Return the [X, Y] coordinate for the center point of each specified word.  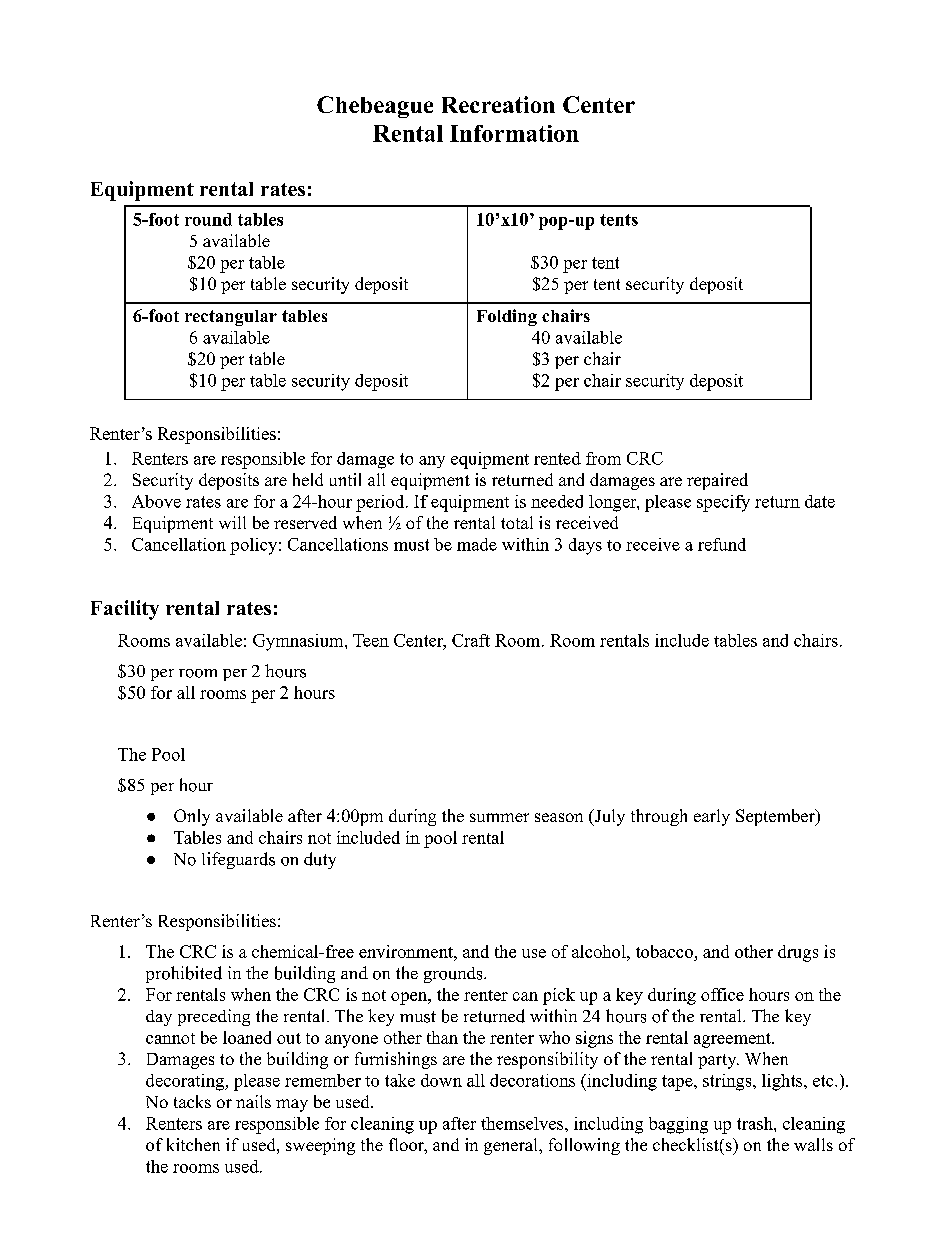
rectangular [231, 318]
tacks [192, 1101]
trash [756, 1123]
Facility [125, 610]
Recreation [498, 104]
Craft [471, 640]
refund [722, 544]
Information [514, 133]
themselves [522, 1123]
